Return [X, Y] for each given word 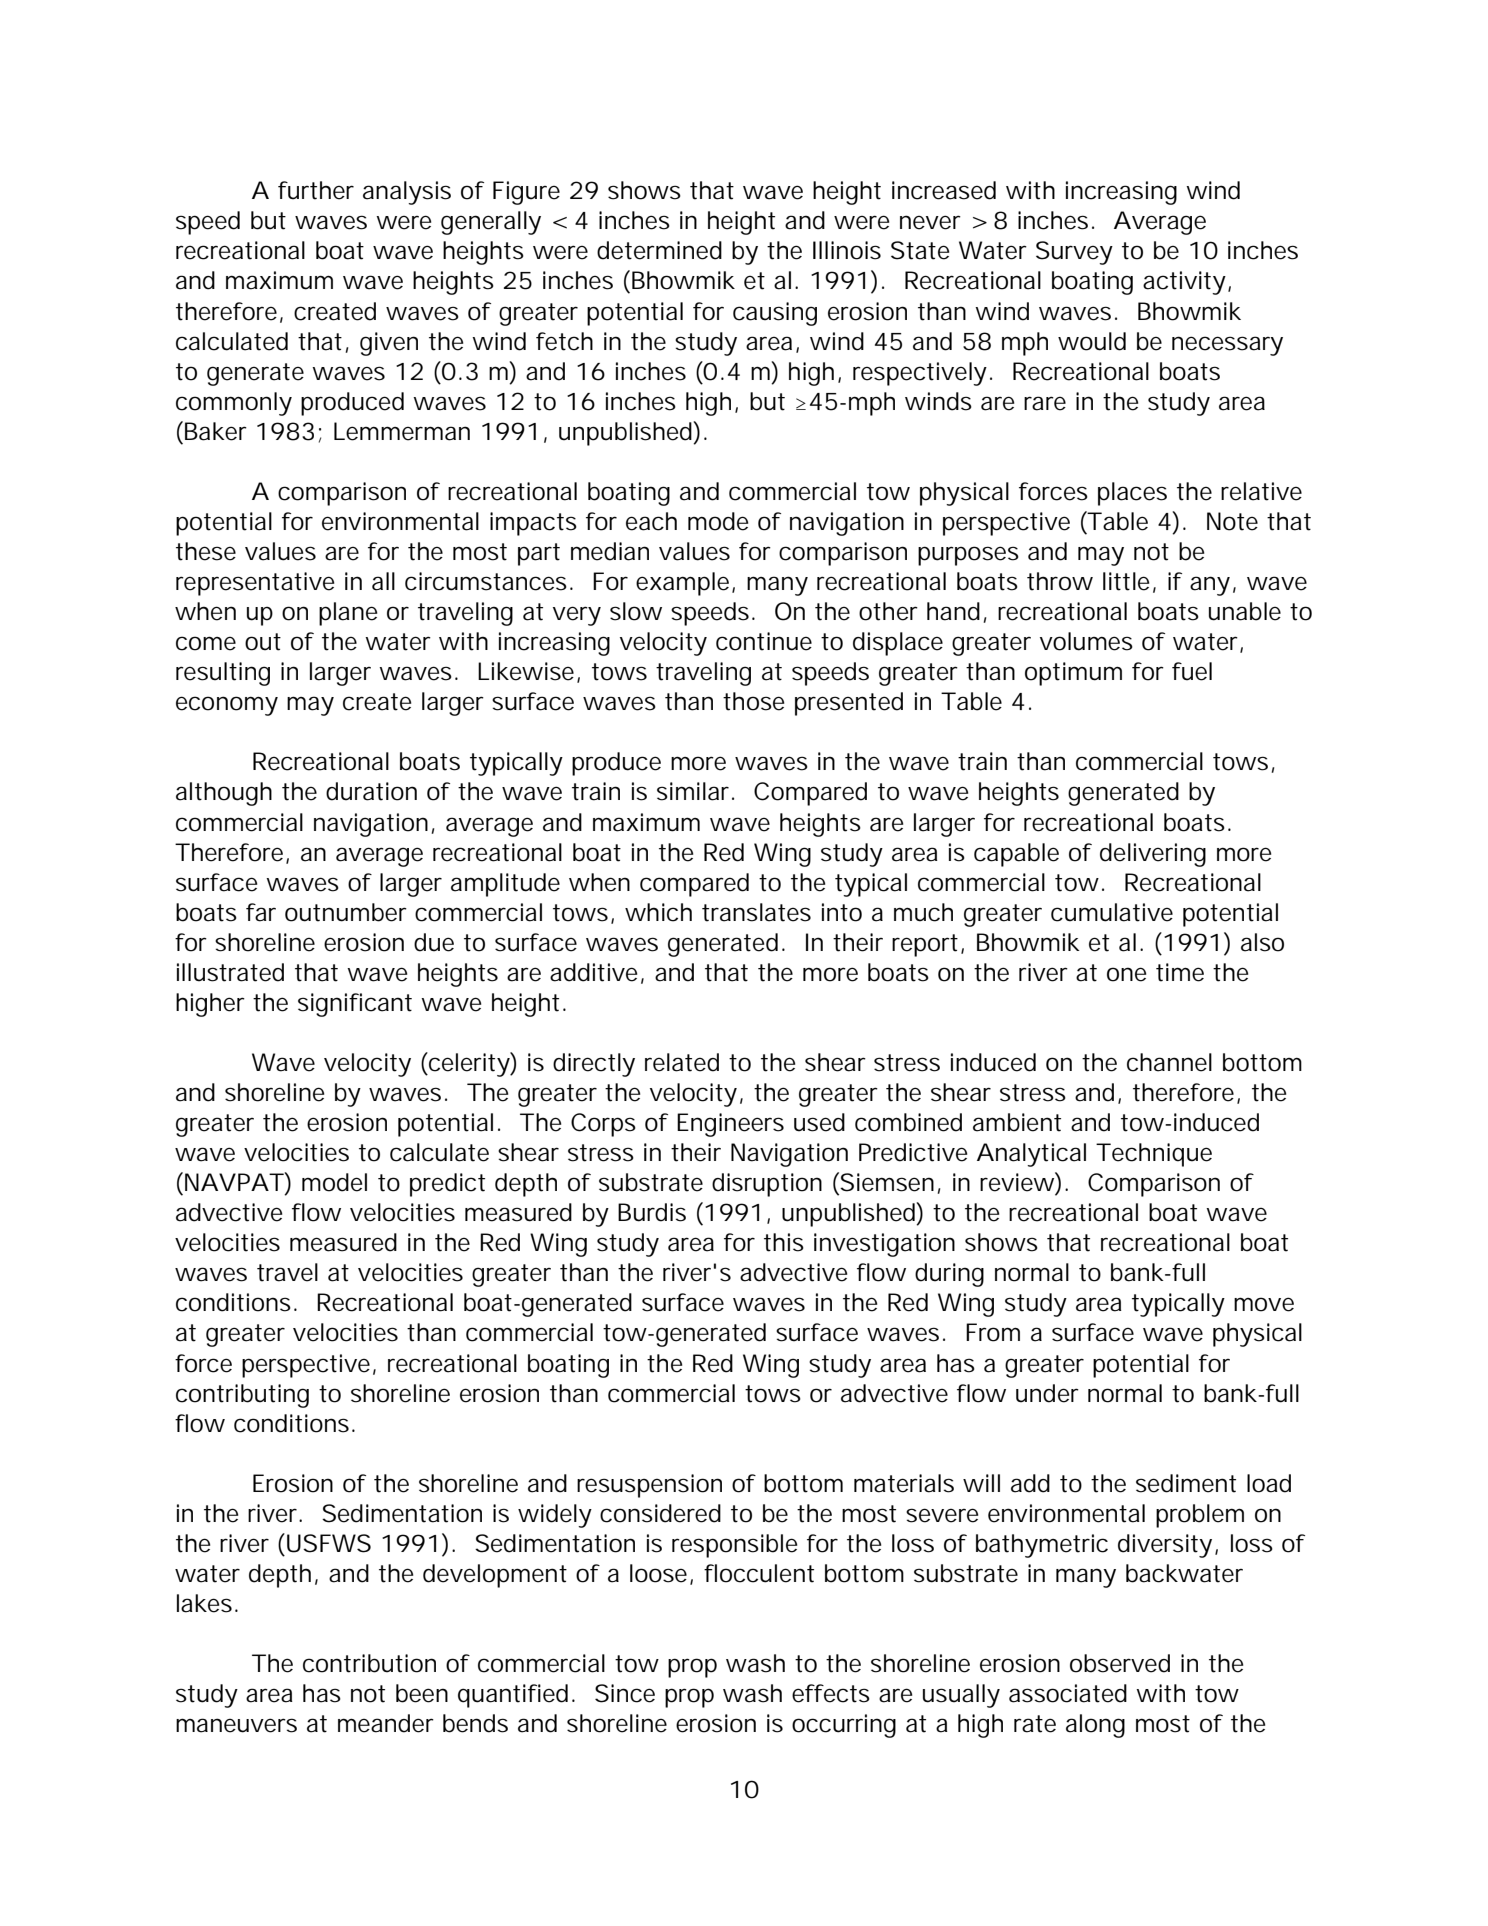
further [316, 190]
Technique [1154, 1155]
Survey [1074, 253]
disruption [767, 1185]
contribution [369, 1663]
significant [355, 1005]
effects [831, 1693]
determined [659, 250]
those [753, 701]
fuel [1192, 671]
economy [227, 706]
